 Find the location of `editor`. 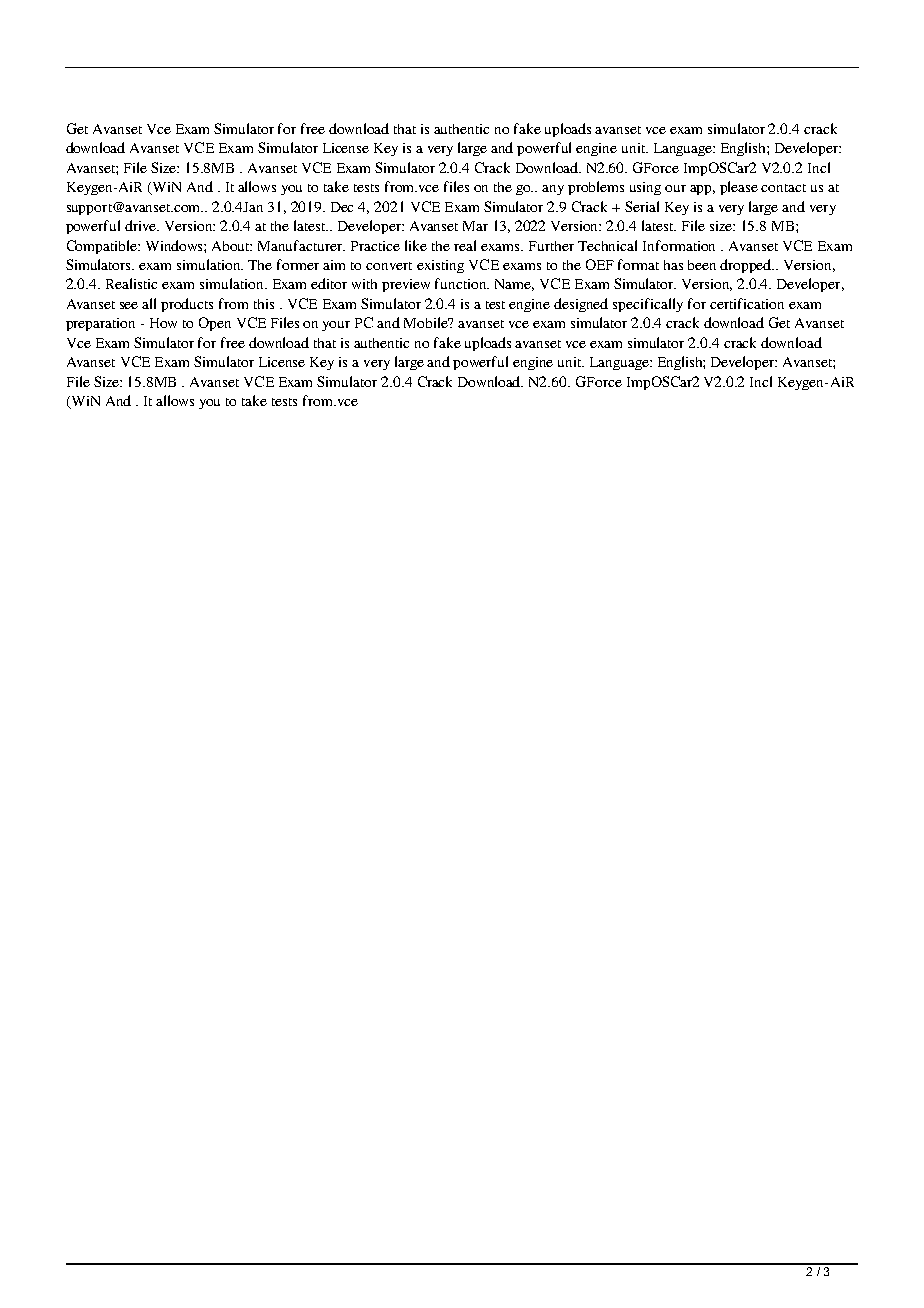

editor is located at coordinates (329, 283).
